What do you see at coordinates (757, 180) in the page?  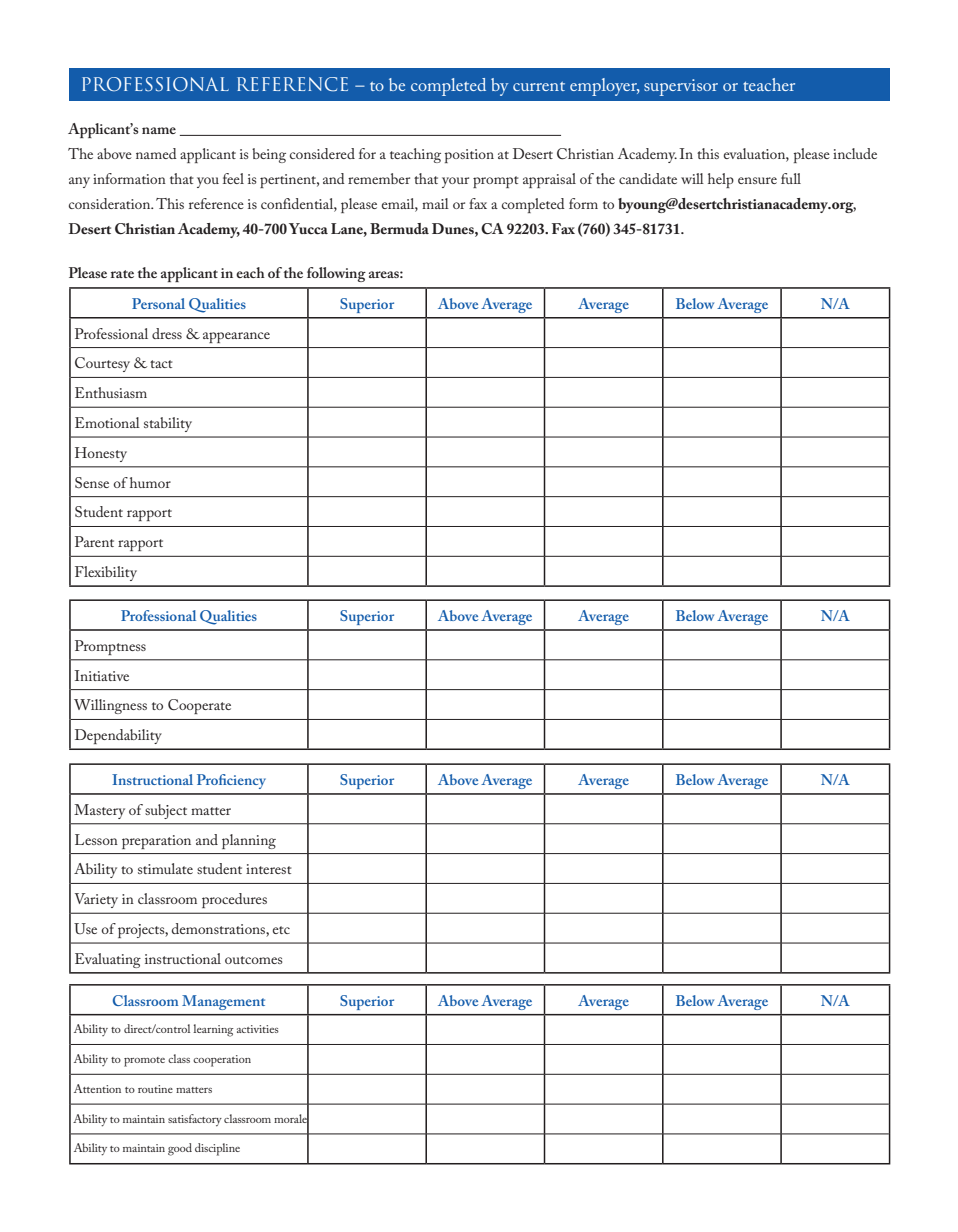 I see `ensure` at bounding box center [757, 180].
